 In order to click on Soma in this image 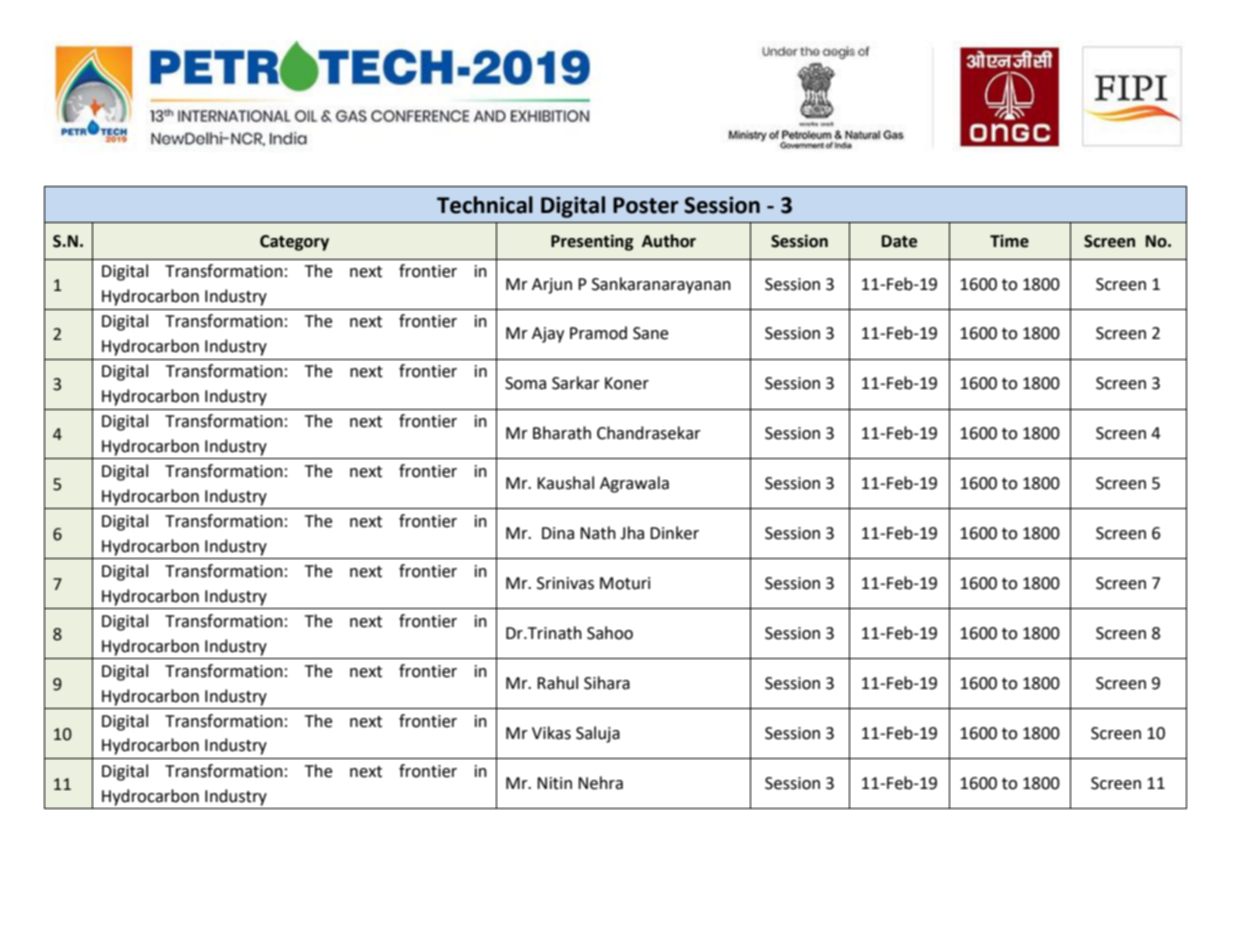, I will do `click(525, 383)`.
